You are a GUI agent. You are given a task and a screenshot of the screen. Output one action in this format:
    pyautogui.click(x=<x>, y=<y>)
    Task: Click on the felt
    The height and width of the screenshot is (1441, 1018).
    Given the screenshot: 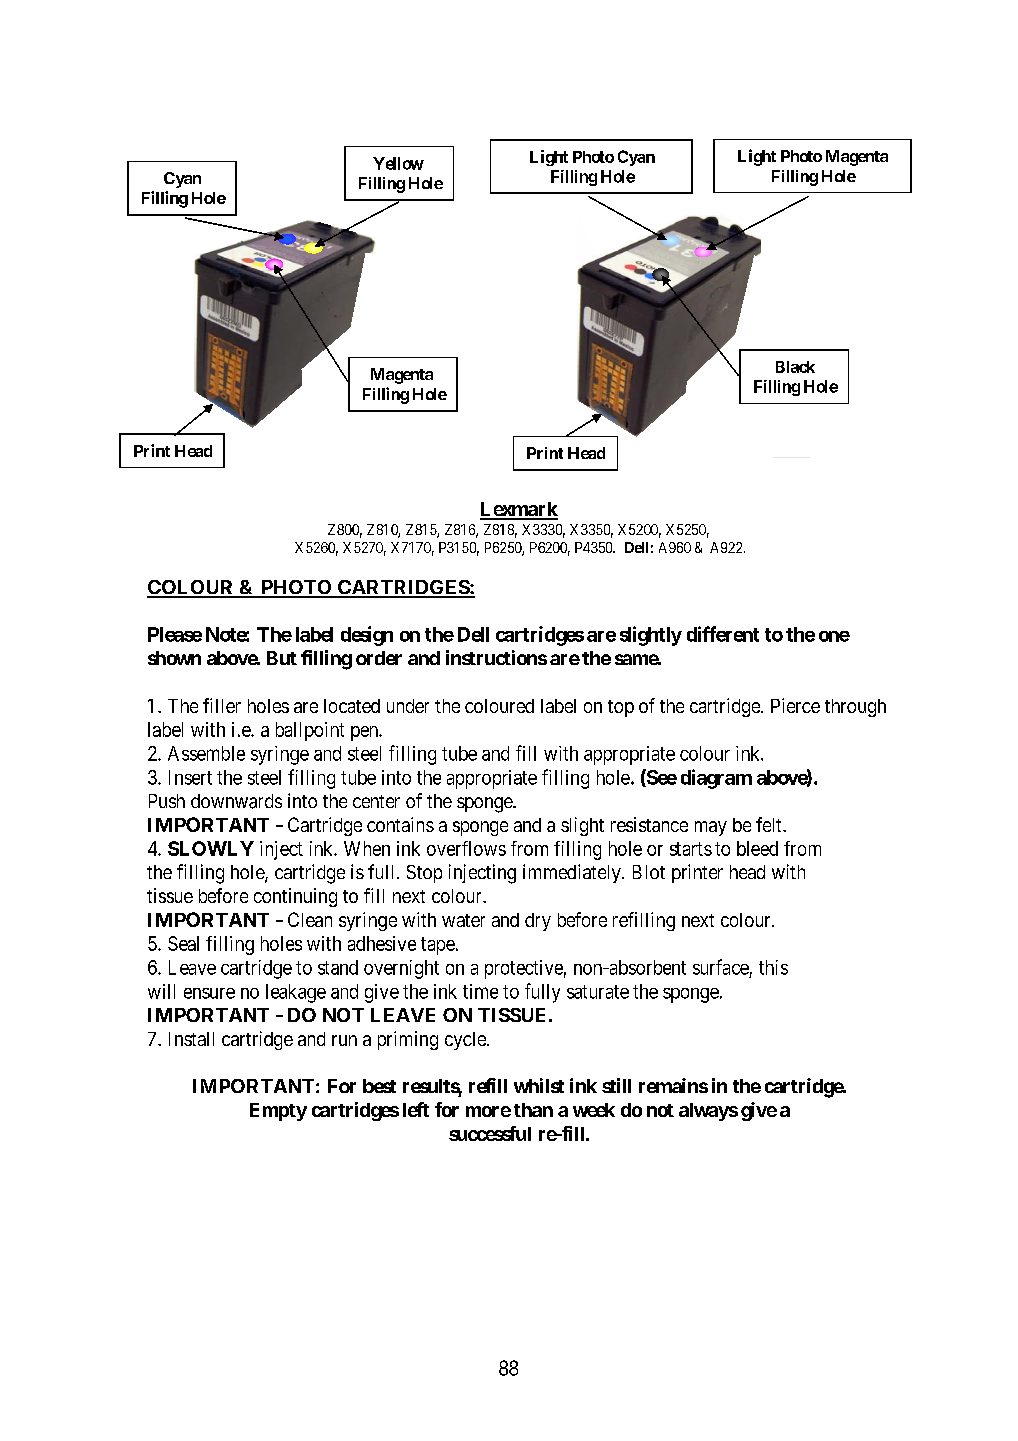 What is the action you would take?
    pyautogui.click(x=770, y=824)
